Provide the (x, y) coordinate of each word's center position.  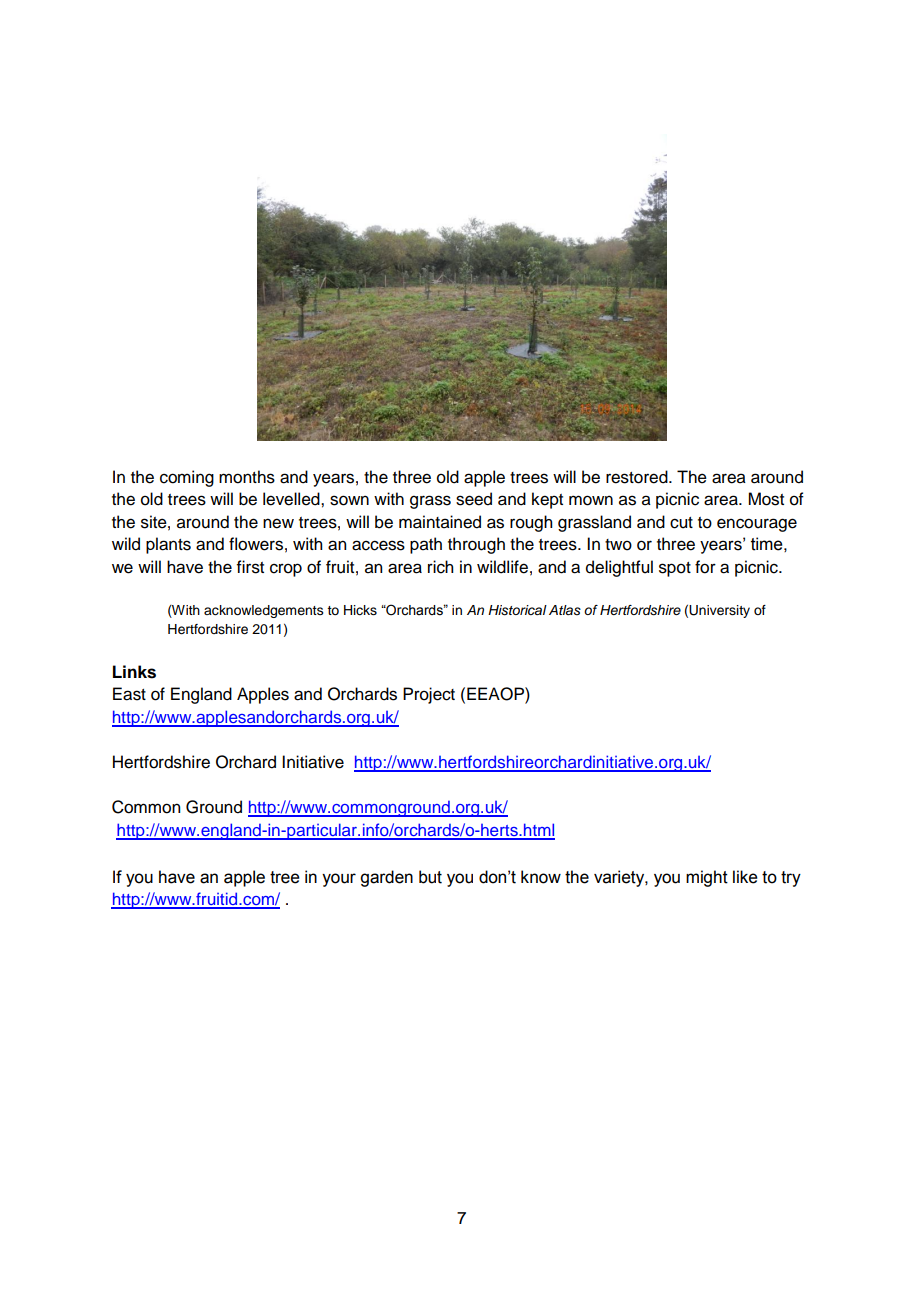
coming (187, 478)
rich (440, 567)
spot (675, 569)
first (250, 567)
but (430, 877)
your (339, 880)
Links (134, 672)
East (129, 694)
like (745, 877)
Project (429, 695)
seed (474, 499)
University (719, 611)
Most (766, 499)
